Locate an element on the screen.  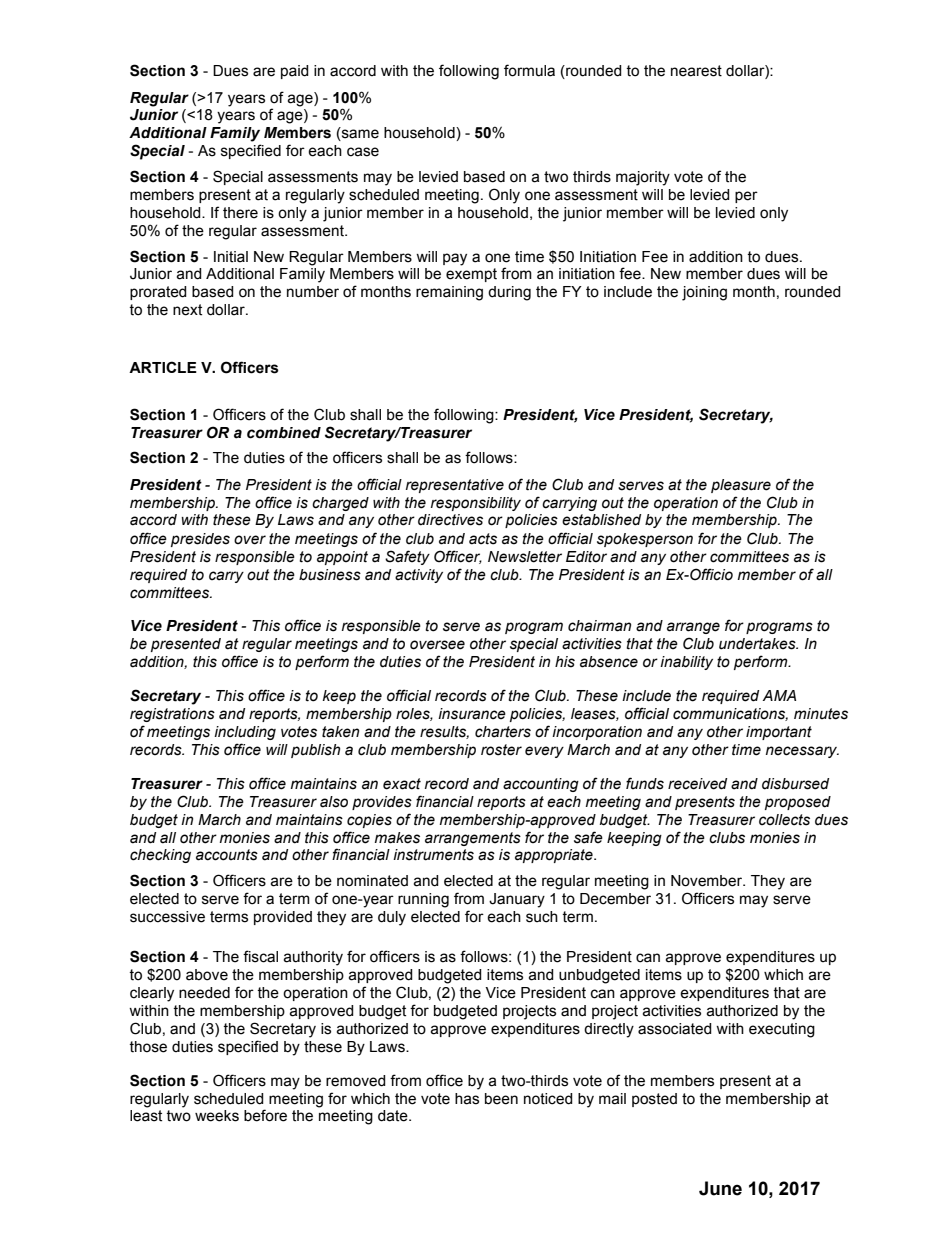
activity is located at coordinates (419, 576).
